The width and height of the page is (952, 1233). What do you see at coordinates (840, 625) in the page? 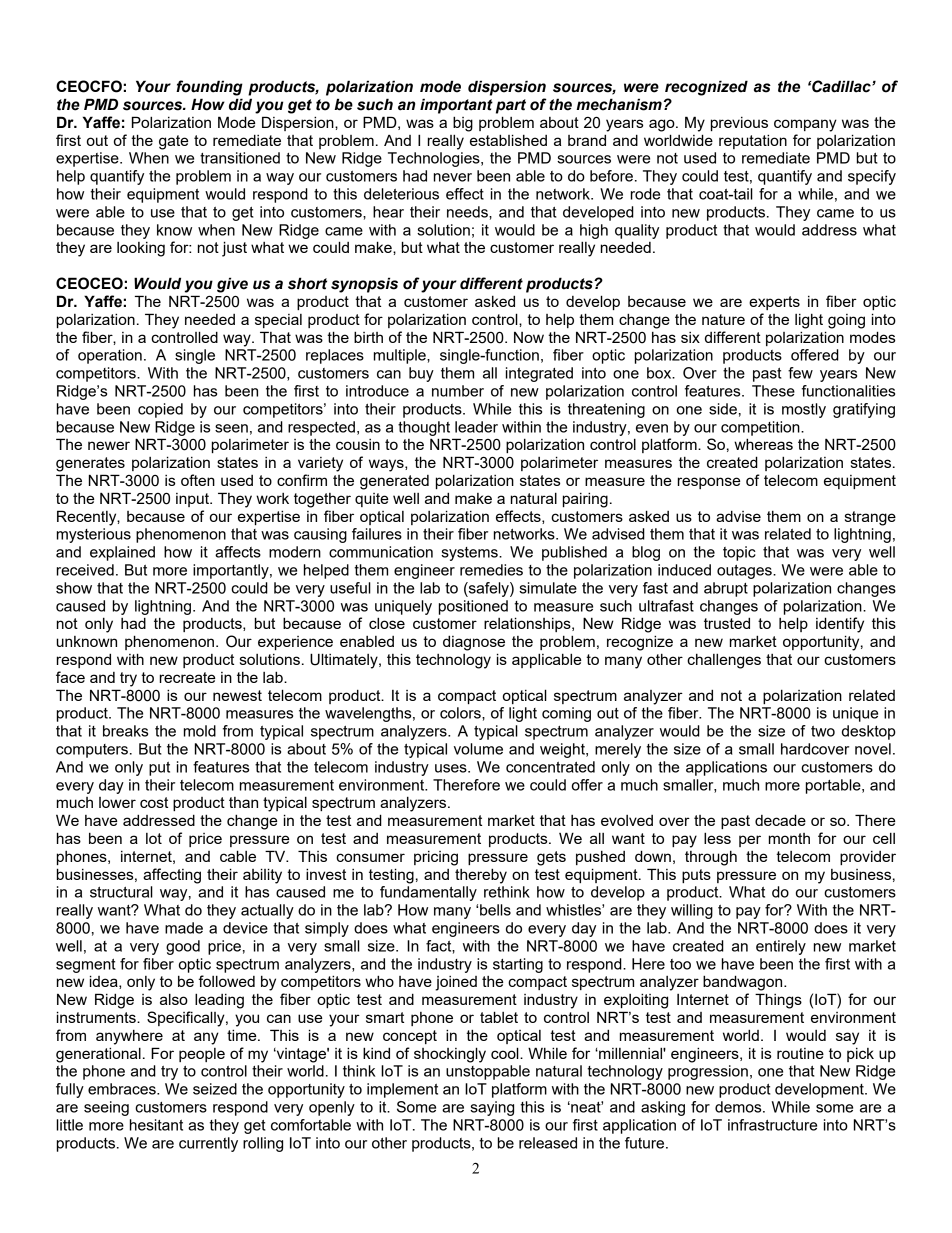
I see `identify` at bounding box center [840, 625].
